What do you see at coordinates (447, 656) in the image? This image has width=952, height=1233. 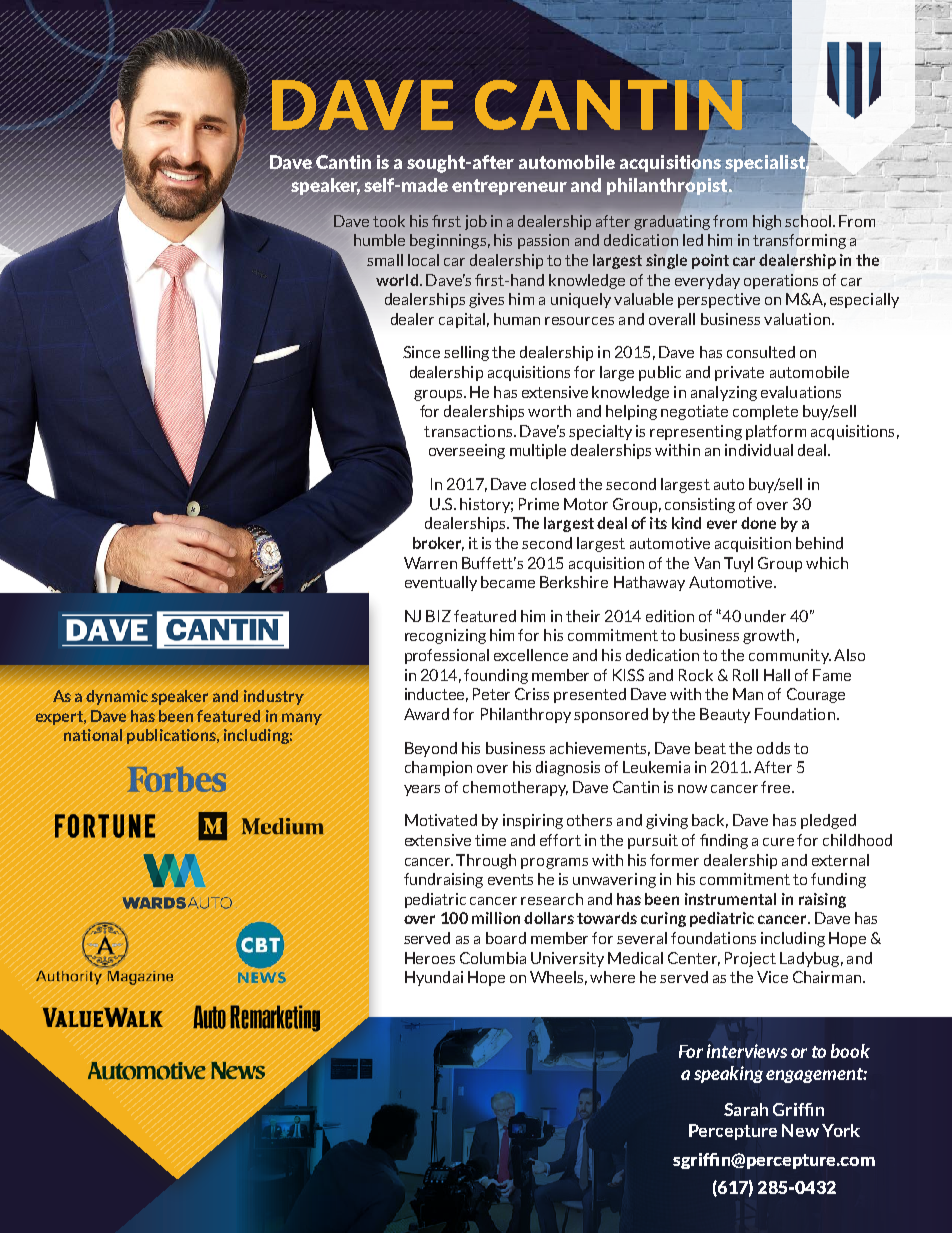 I see `professional` at bounding box center [447, 656].
